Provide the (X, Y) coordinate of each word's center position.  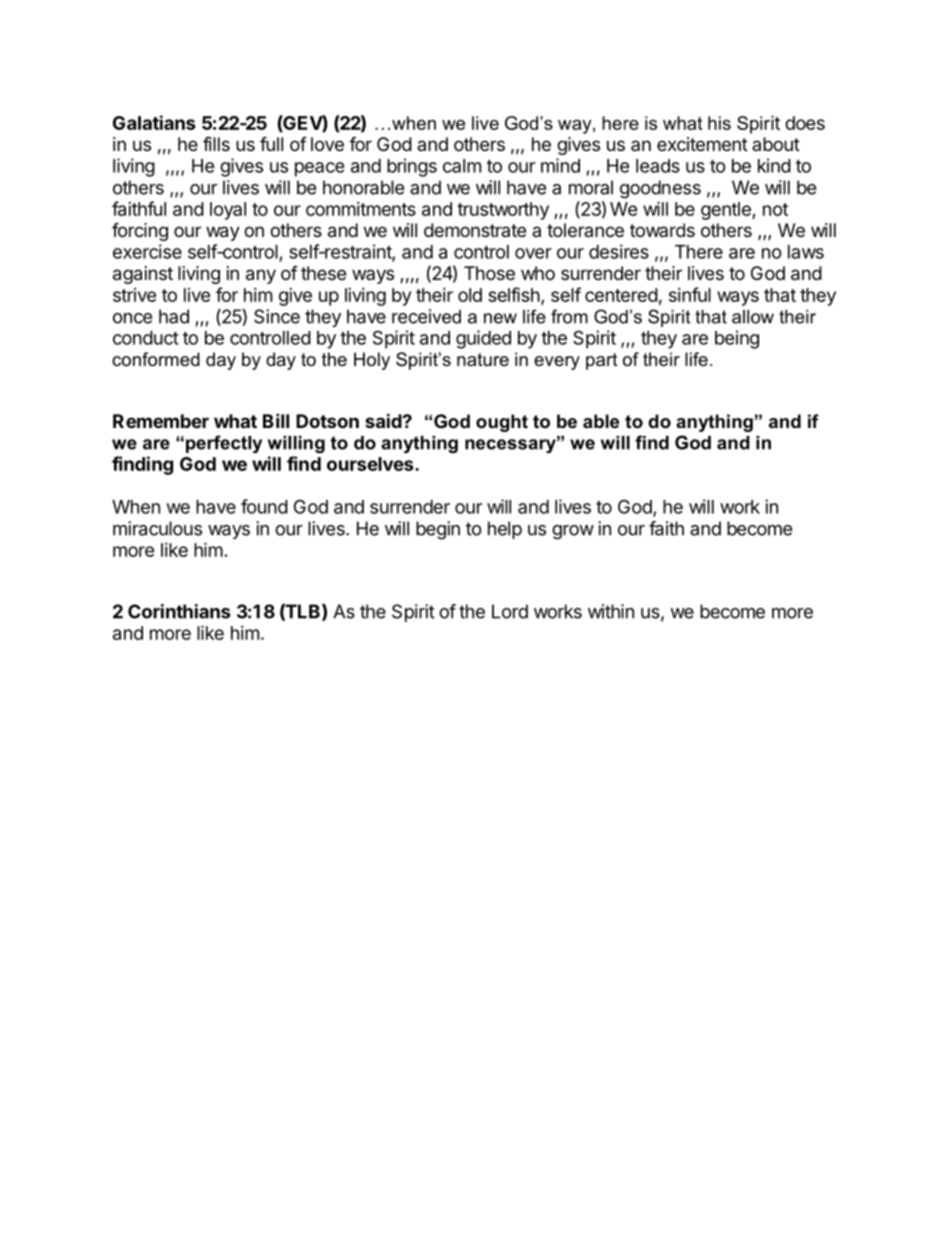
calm (462, 166)
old (470, 295)
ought (502, 423)
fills (216, 143)
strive (134, 295)
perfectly (224, 444)
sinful (690, 294)
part (602, 361)
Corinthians (179, 611)
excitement (702, 144)
